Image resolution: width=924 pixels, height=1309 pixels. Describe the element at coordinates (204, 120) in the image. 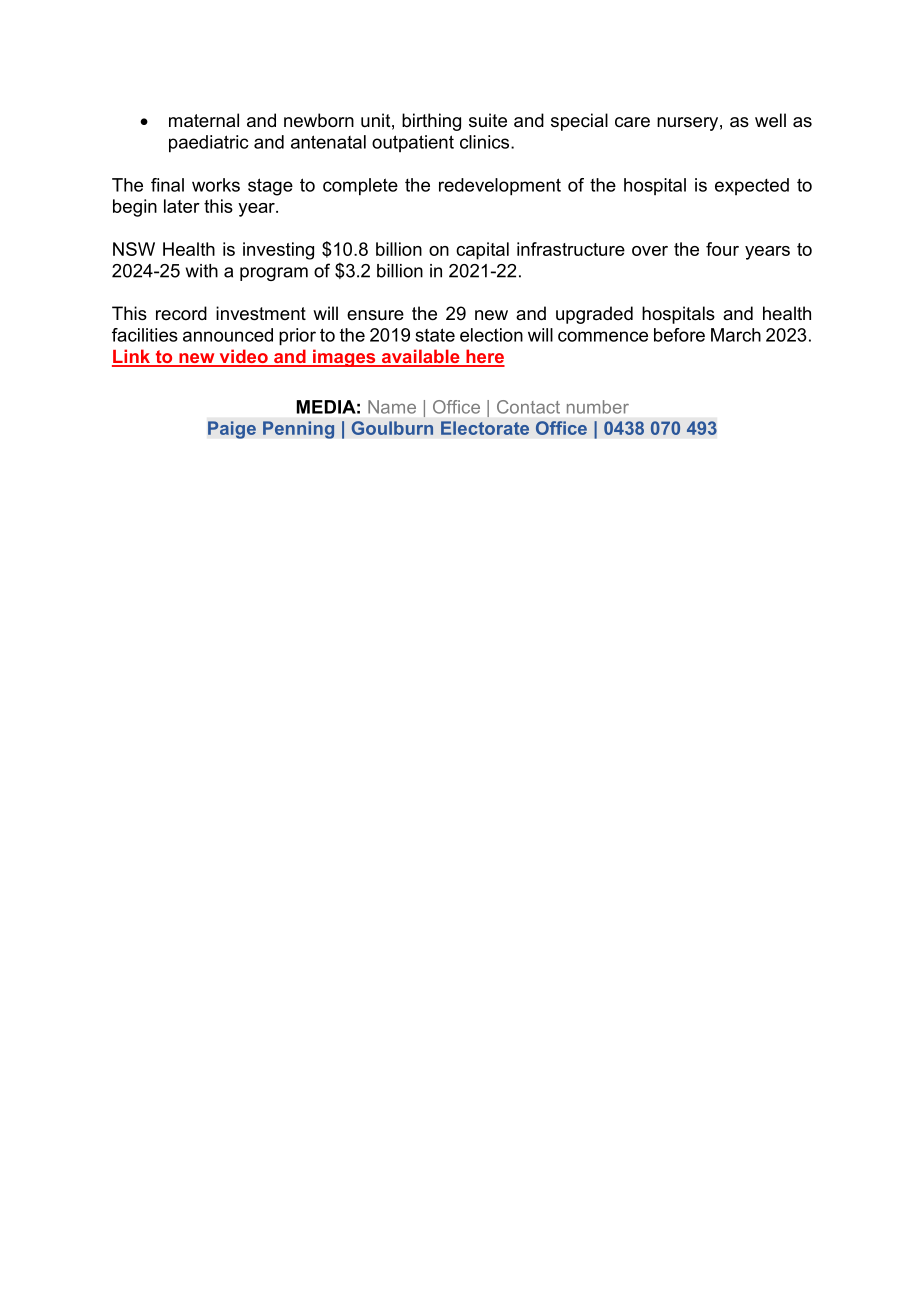

I see `maternal` at that location.
